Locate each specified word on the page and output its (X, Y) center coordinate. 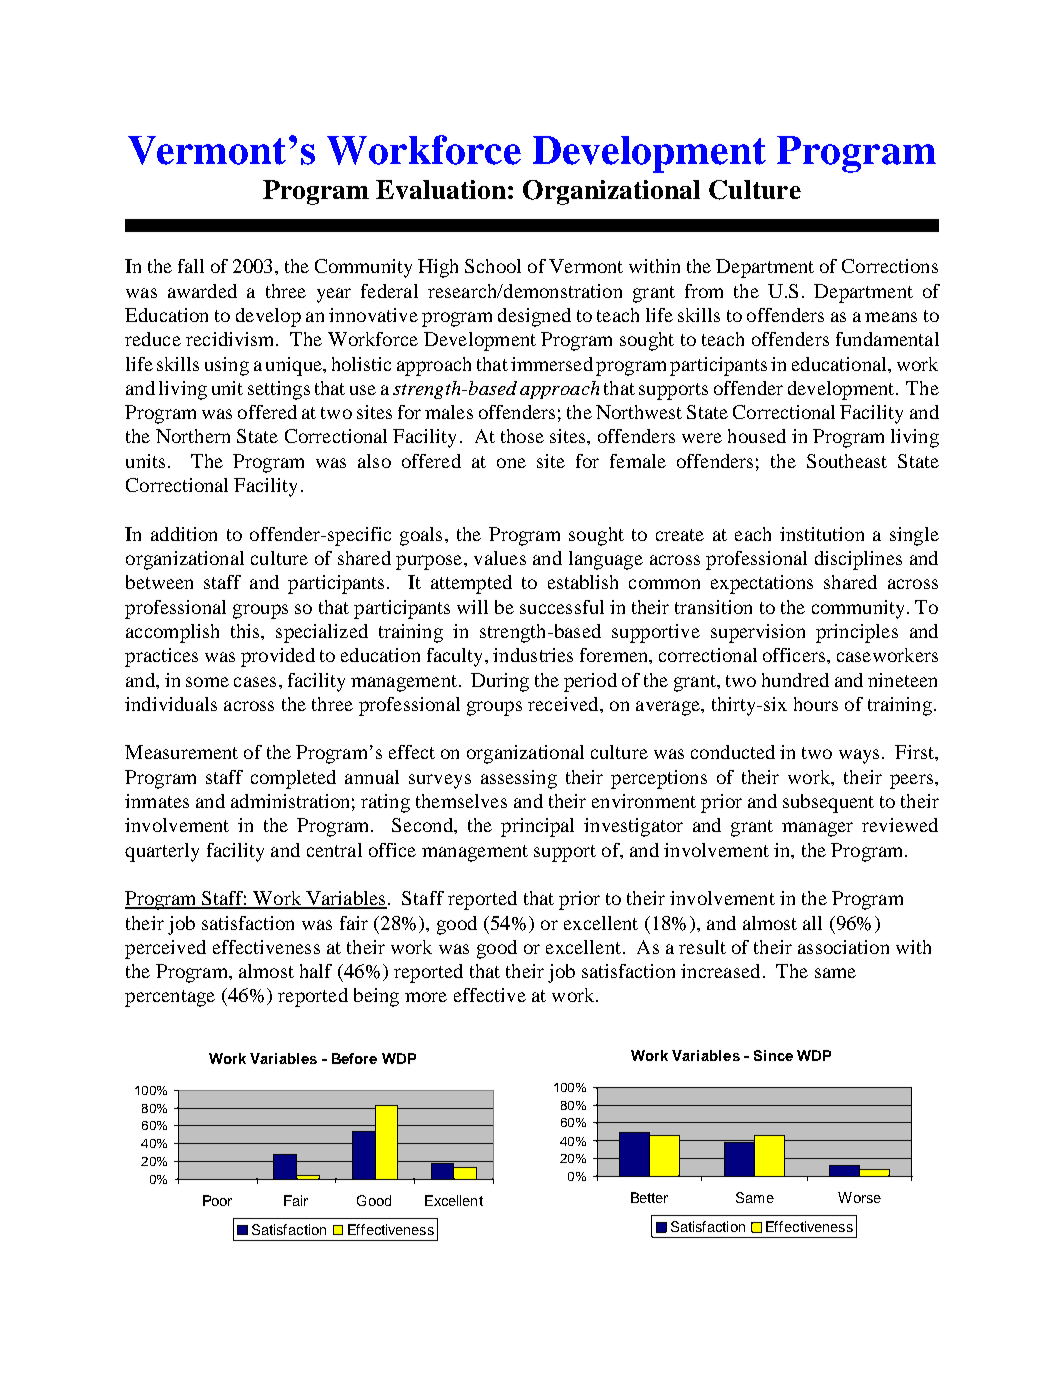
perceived (165, 949)
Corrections (890, 266)
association (843, 947)
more (426, 997)
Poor (217, 1200)
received (564, 704)
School (493, 266)
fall (191, 266)
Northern (193, 436)
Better (649, 1197)
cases (255, 682)
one (511, 463)
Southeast (847, 461)
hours (816, 704)
